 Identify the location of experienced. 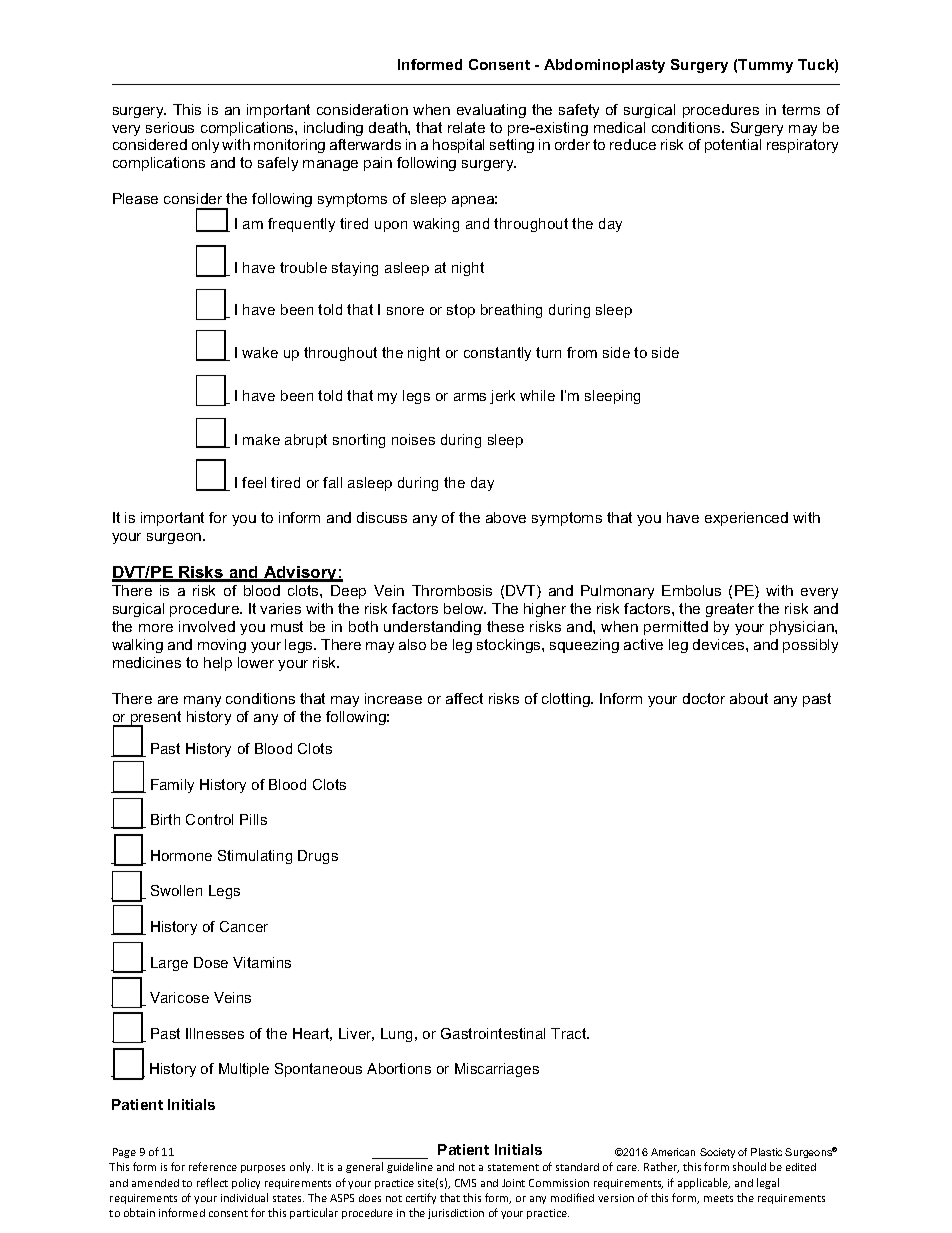
(746, 519).
